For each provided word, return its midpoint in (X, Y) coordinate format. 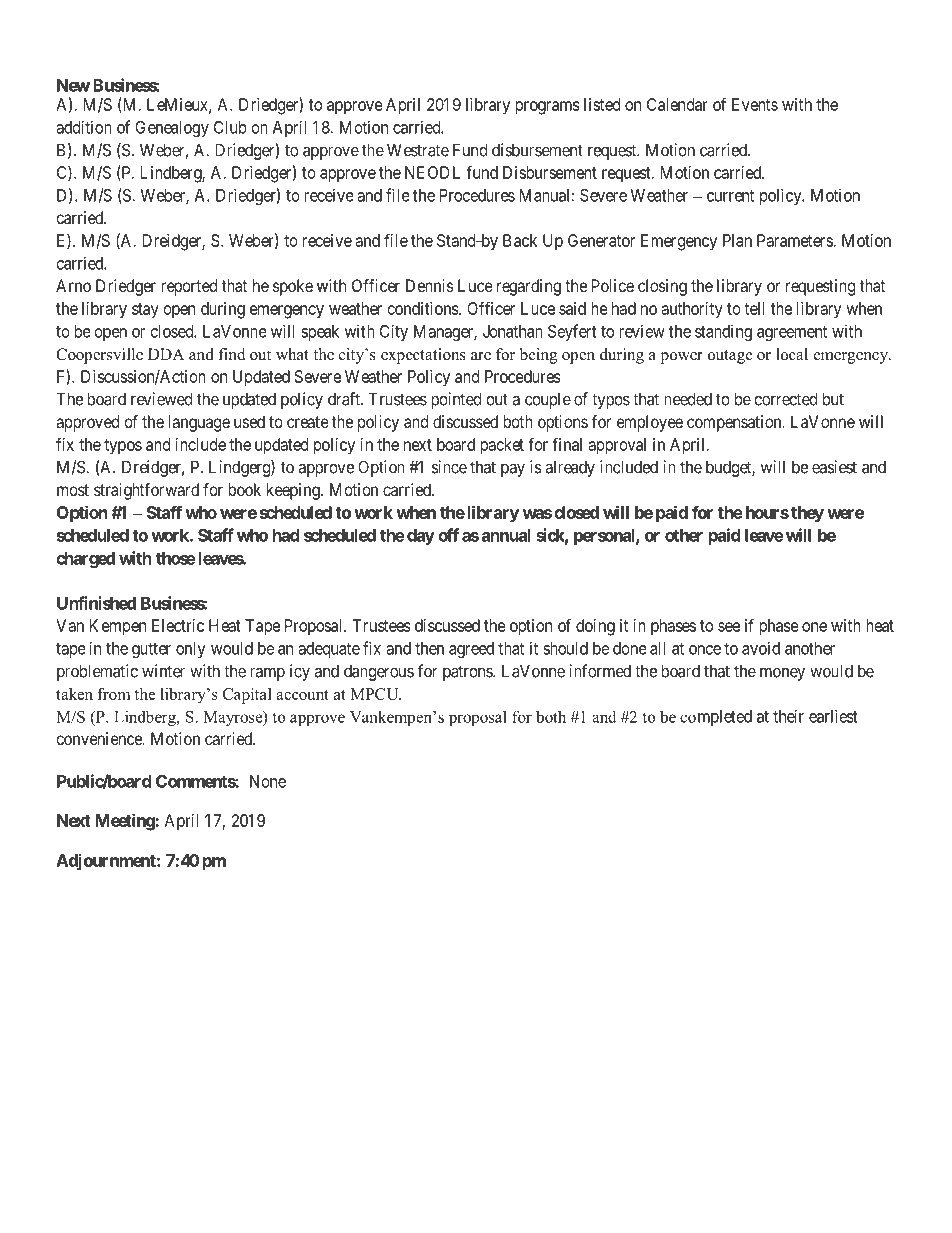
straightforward (146, 491)
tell (754, 308)
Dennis (430, 285)
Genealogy (172, 129)
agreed (471, 650)
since (449, 467)
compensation (735, 423)
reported (189, 287)
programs (547, 108)
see (729, 627)
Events (755, 104)
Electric (178, 625)
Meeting (125, 822)
